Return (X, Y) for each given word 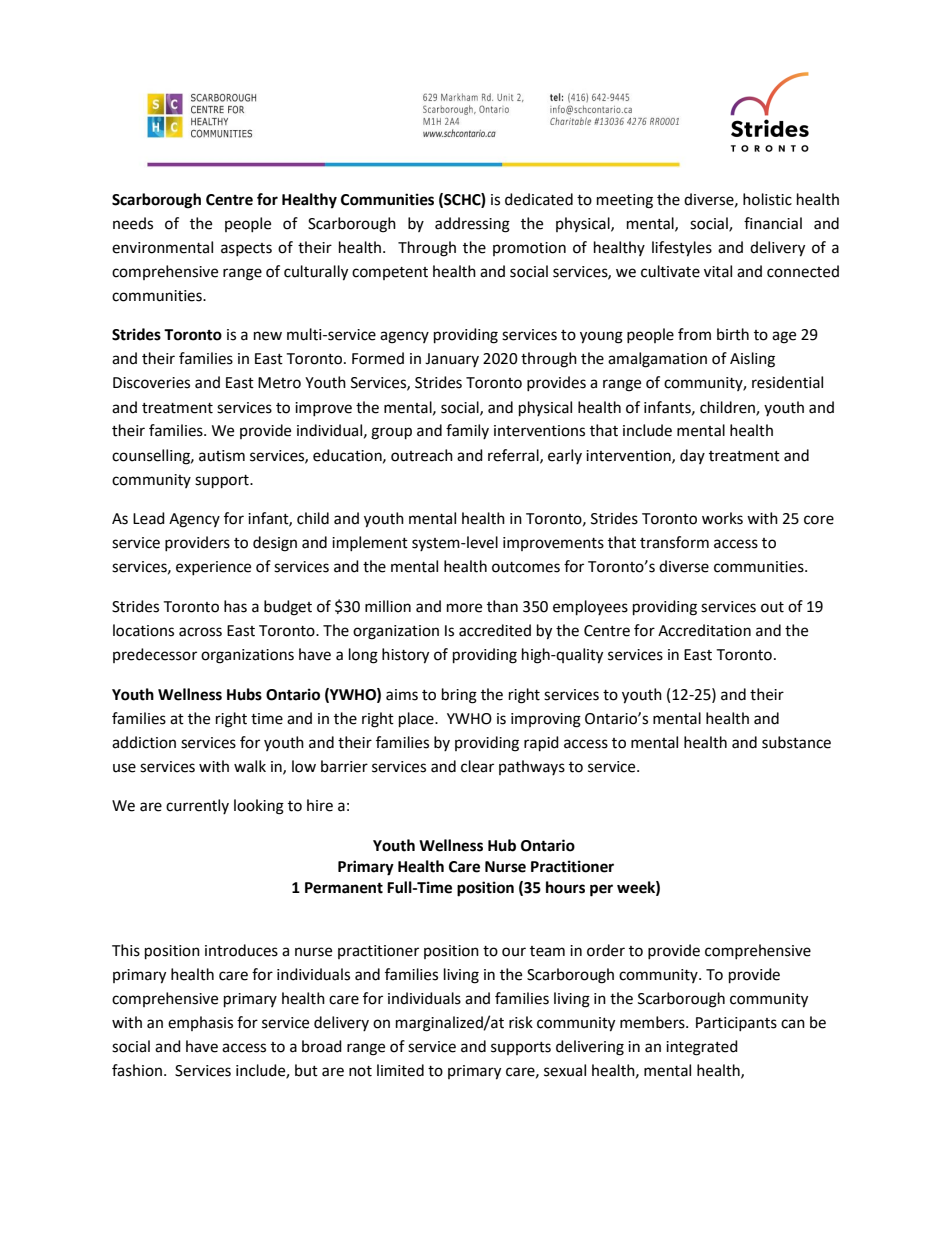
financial (773, 223)
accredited (495, 630)
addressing (472, 225)
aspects (246, 249)
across (200, 632)
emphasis (200, 1023)
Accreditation (704, 630)
